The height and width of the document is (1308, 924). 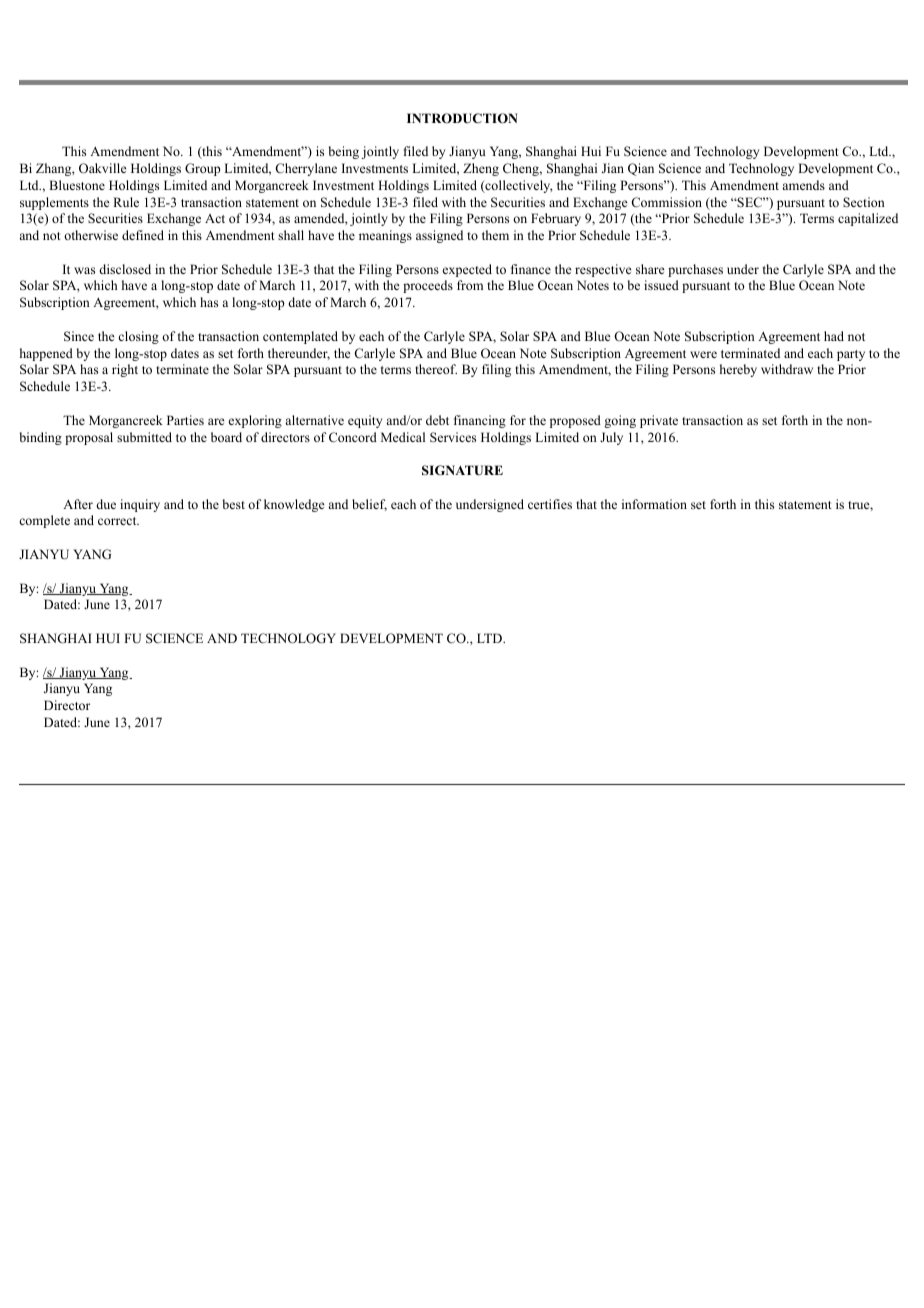 I want to click on inquiry, so click(x=140, y=505).
